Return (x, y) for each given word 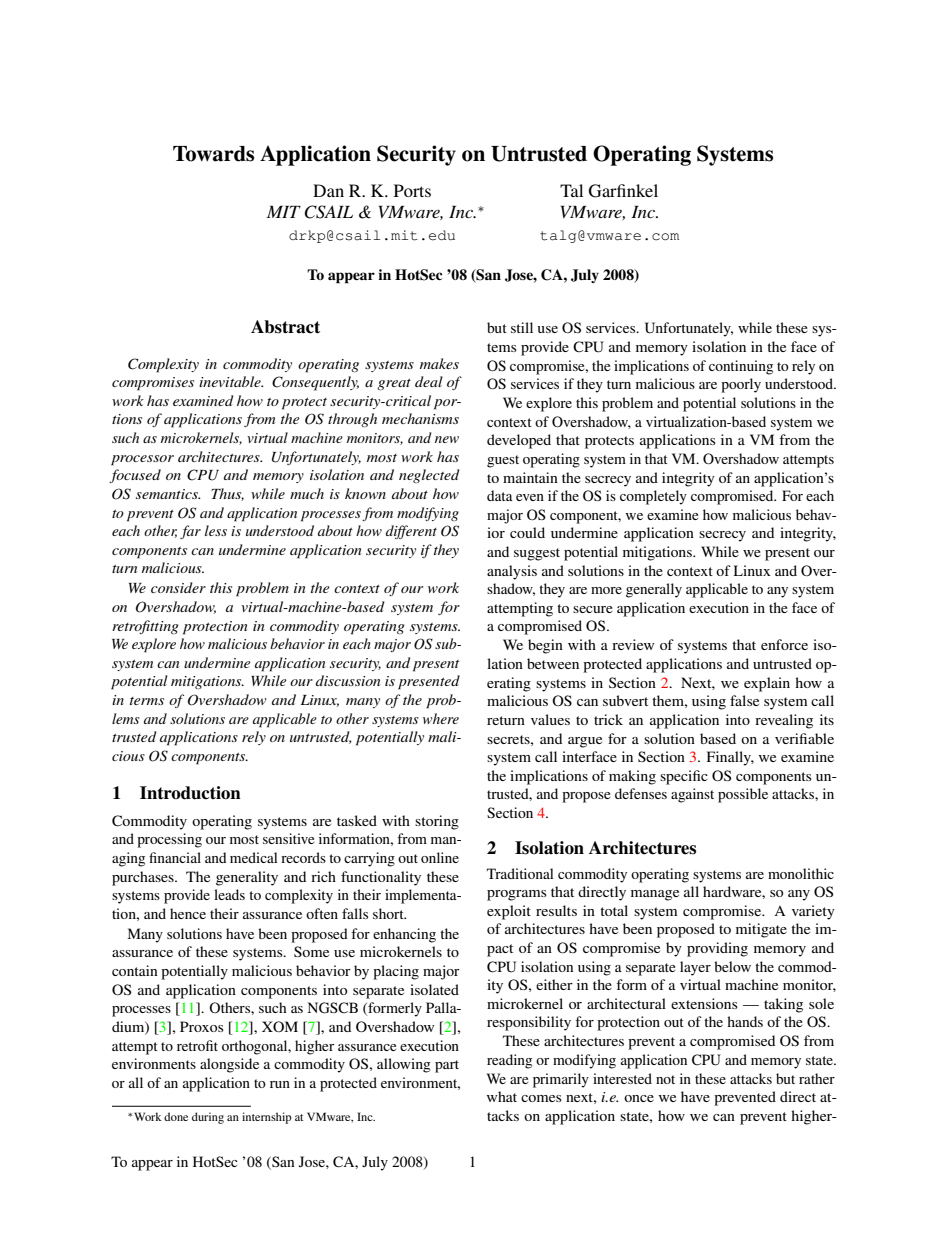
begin (545, 646)
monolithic (801, 873)
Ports (412, 190)
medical (254, 857)
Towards (213, 154)
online (440, 857)
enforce (784, 644)
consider (178, 587)
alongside (229, 1065)
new (447, 439)
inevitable (231, 381)
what (502, 1096)
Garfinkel (623, 191)
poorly (741, 385)
